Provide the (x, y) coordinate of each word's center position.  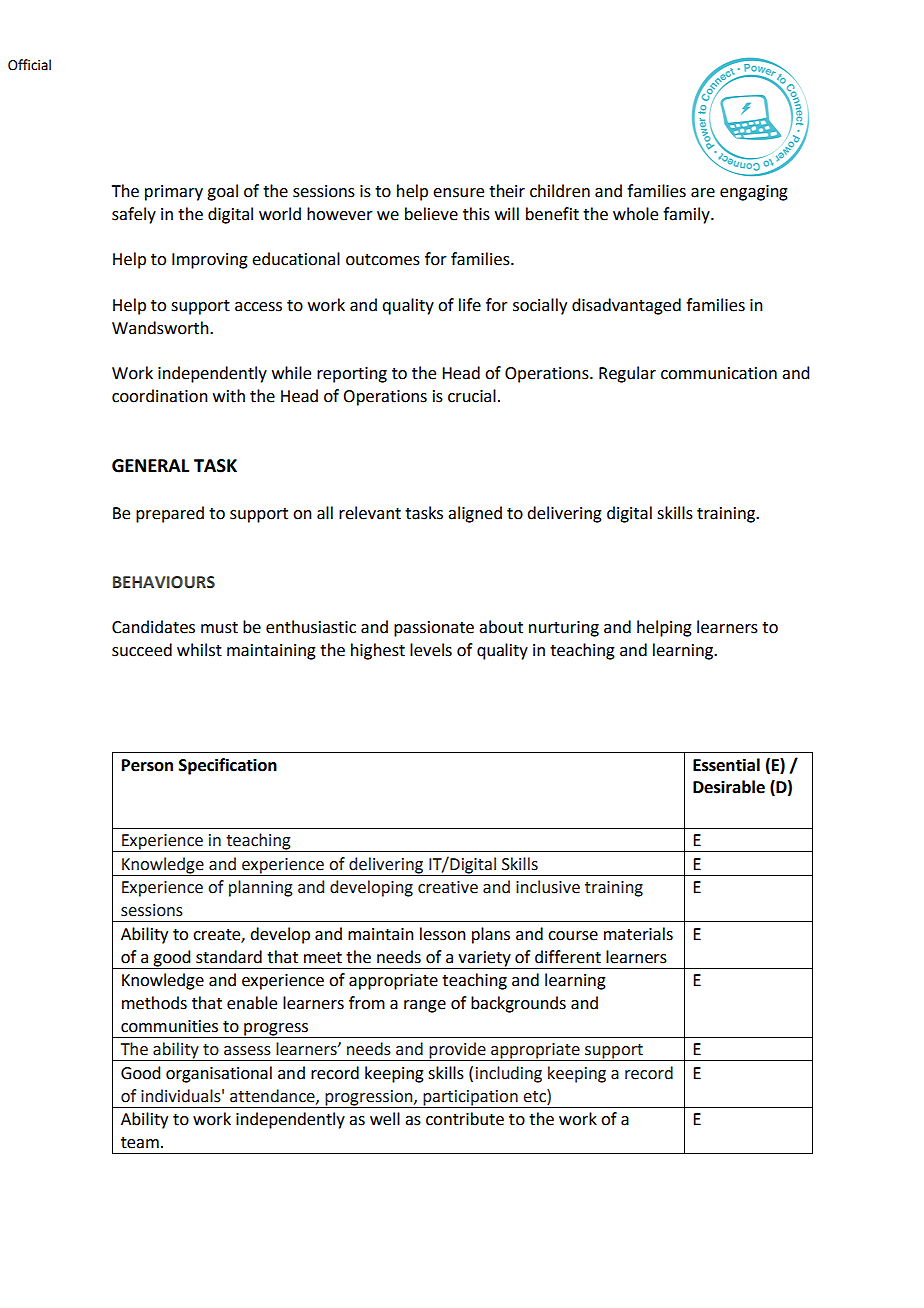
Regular (627, 374)
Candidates (153, 627)
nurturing (564, 629)
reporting (352, 375)
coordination (160, 396)
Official (29, 65)
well (385, 1119)
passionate (434, 629)
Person (147, 765)
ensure (458, 193)
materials (638, 934)
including (509, 1074)
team (140, 1143)
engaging (754, 193)
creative (448, 887)
